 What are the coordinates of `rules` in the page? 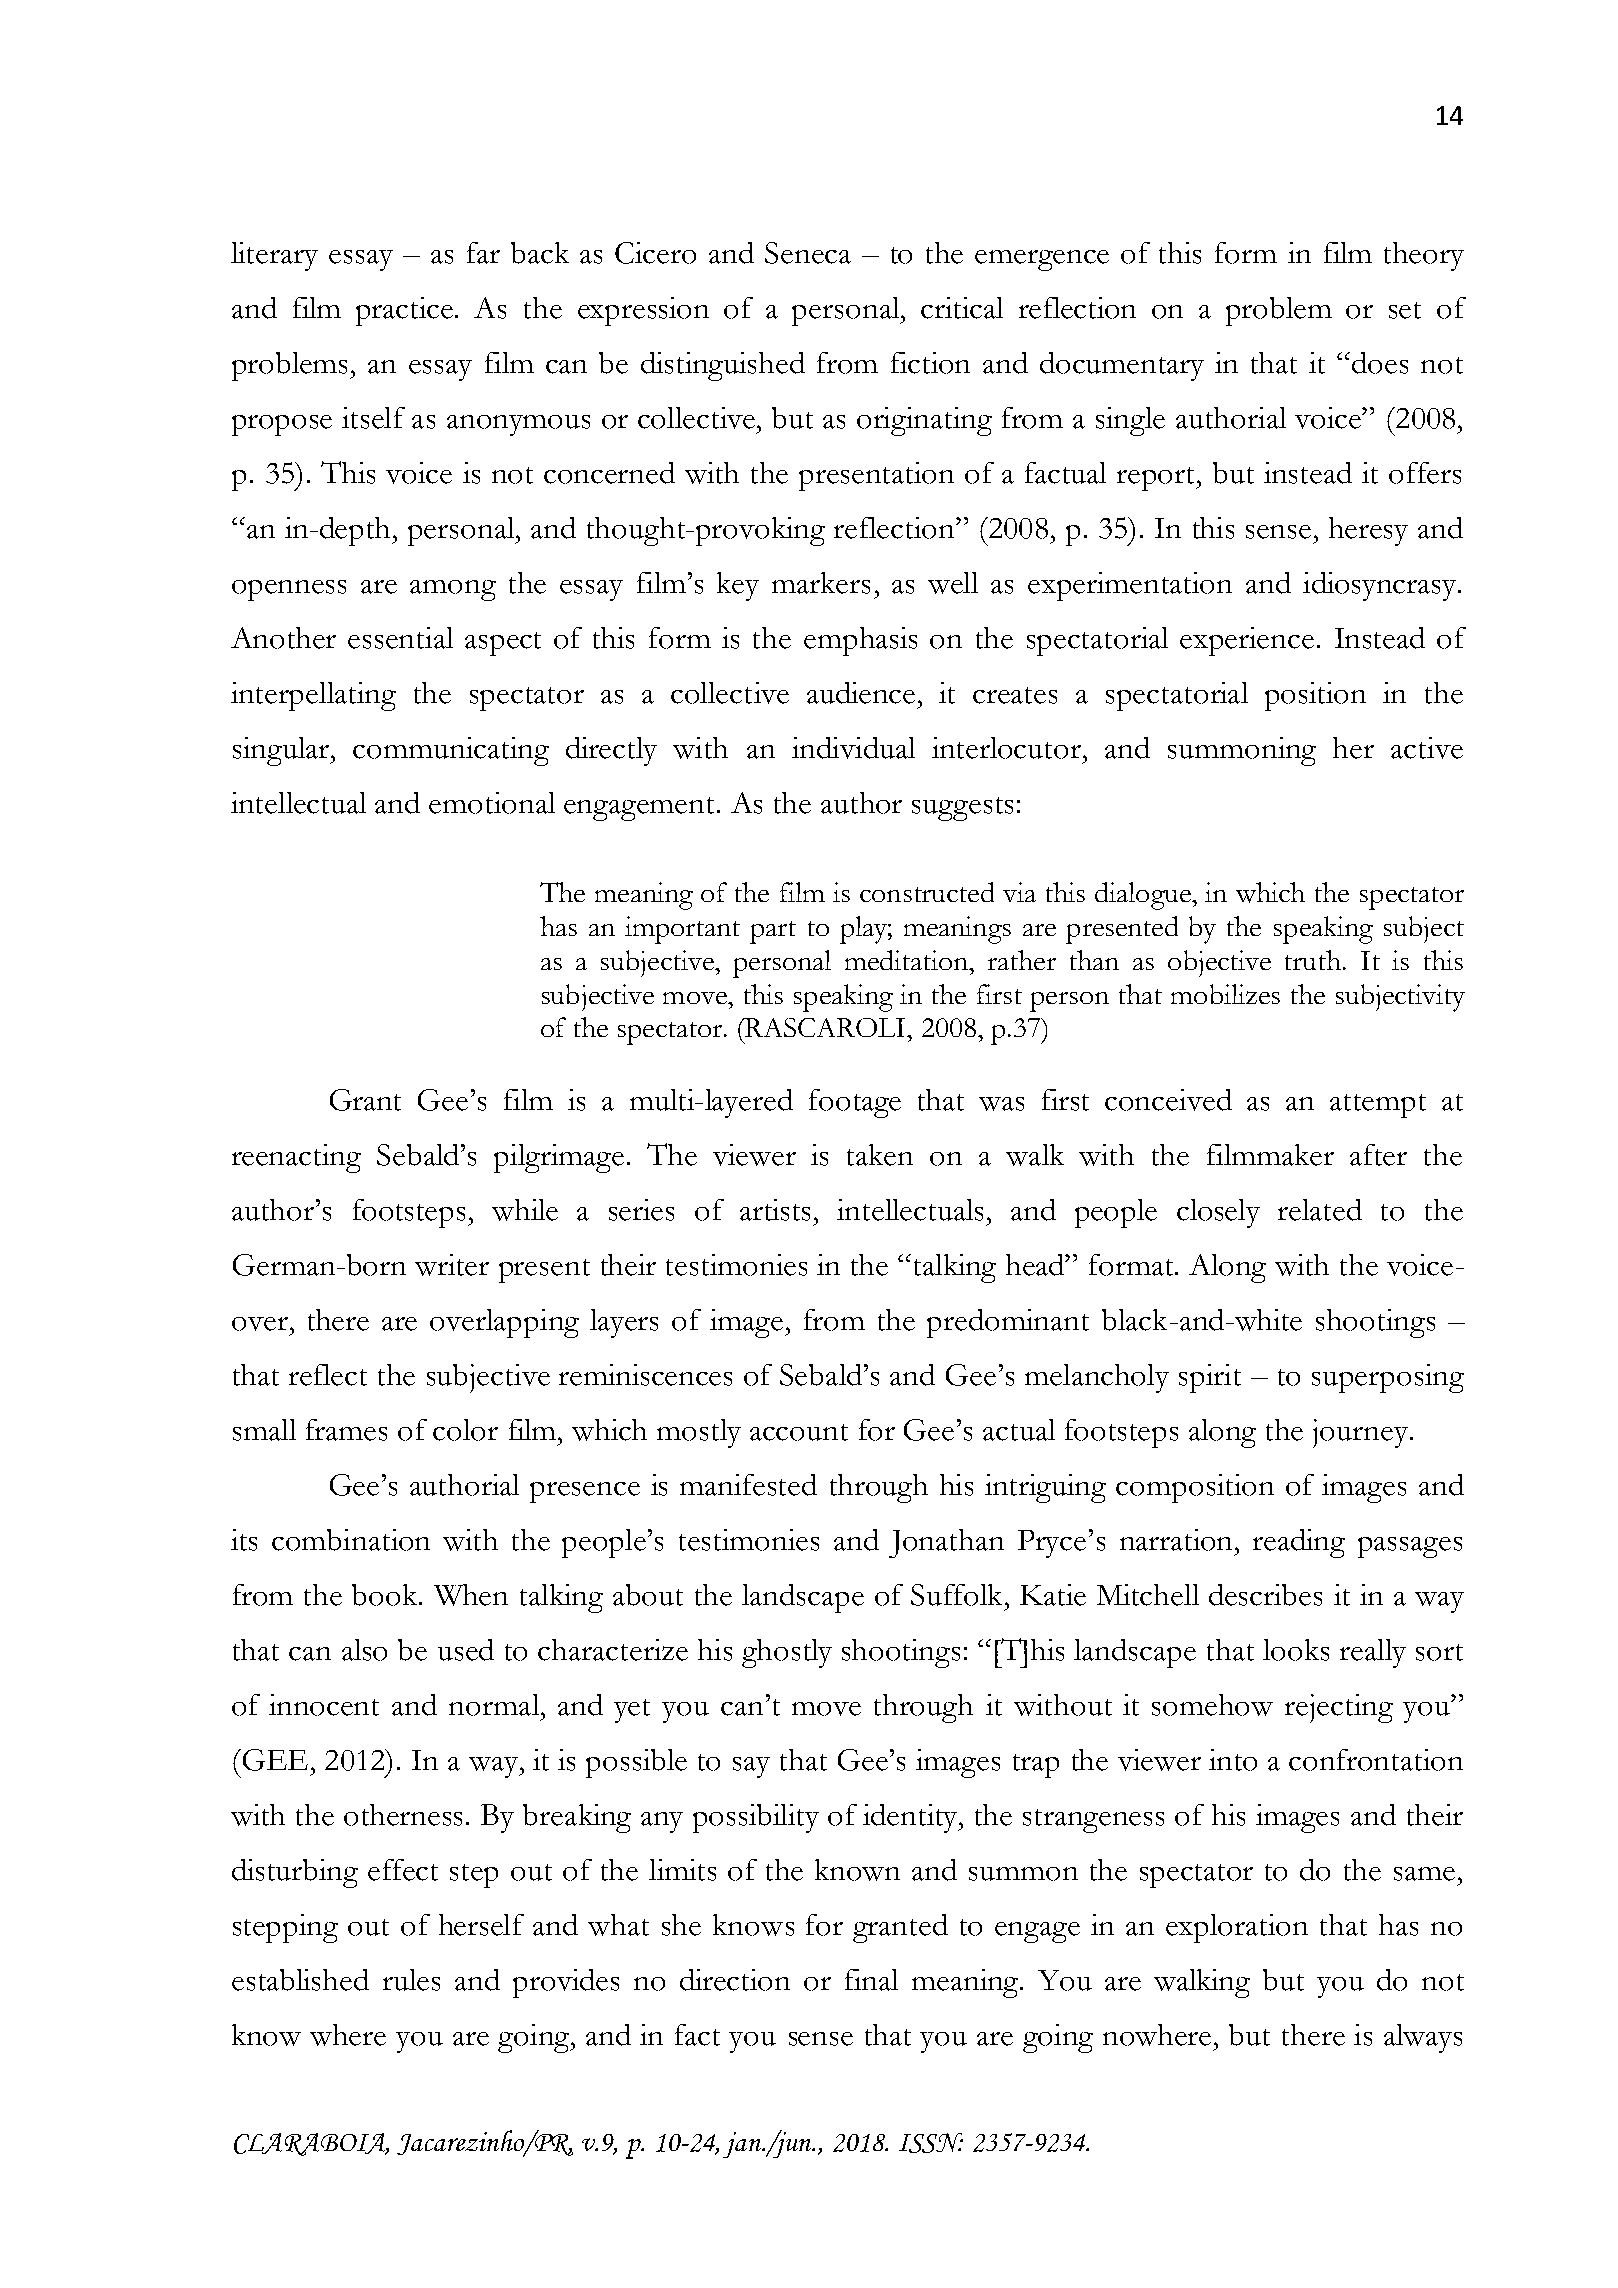 It's located at (411, 1980).
